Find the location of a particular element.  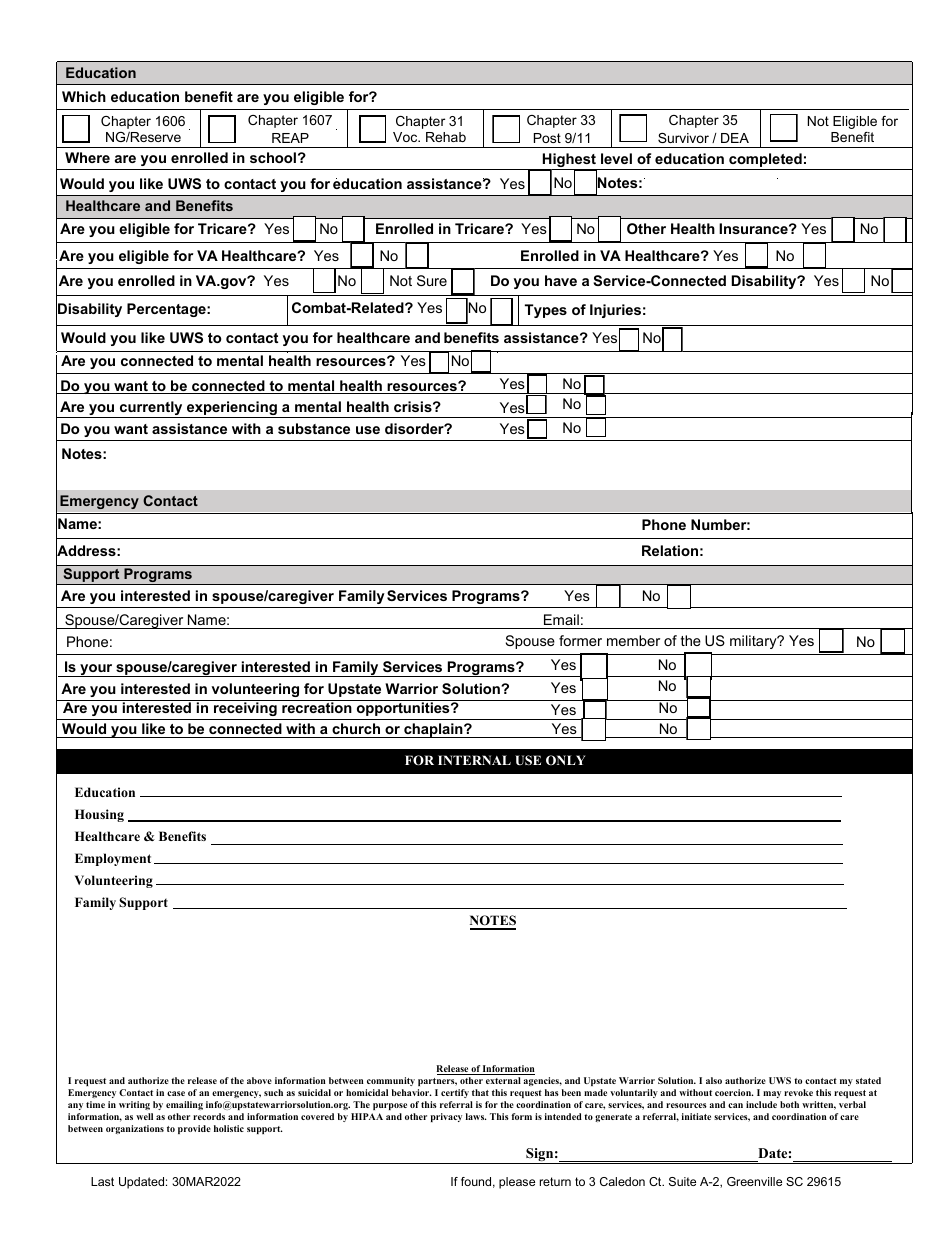

Rehab is located at coordinates (446, 137).
